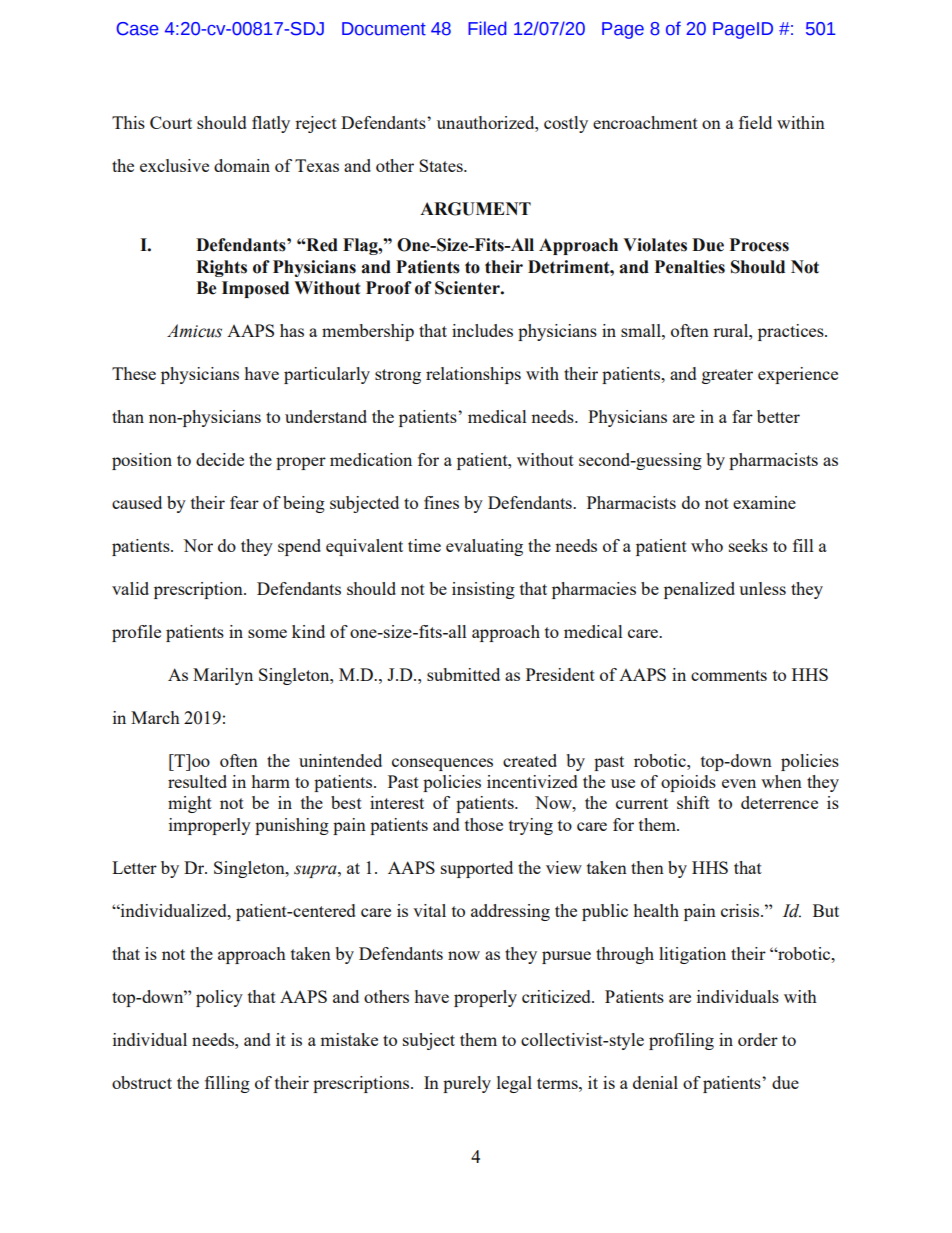 Image resolution: width=952 pixels, height=1233 pixels. I want to click on decide, so click(220, 459).
